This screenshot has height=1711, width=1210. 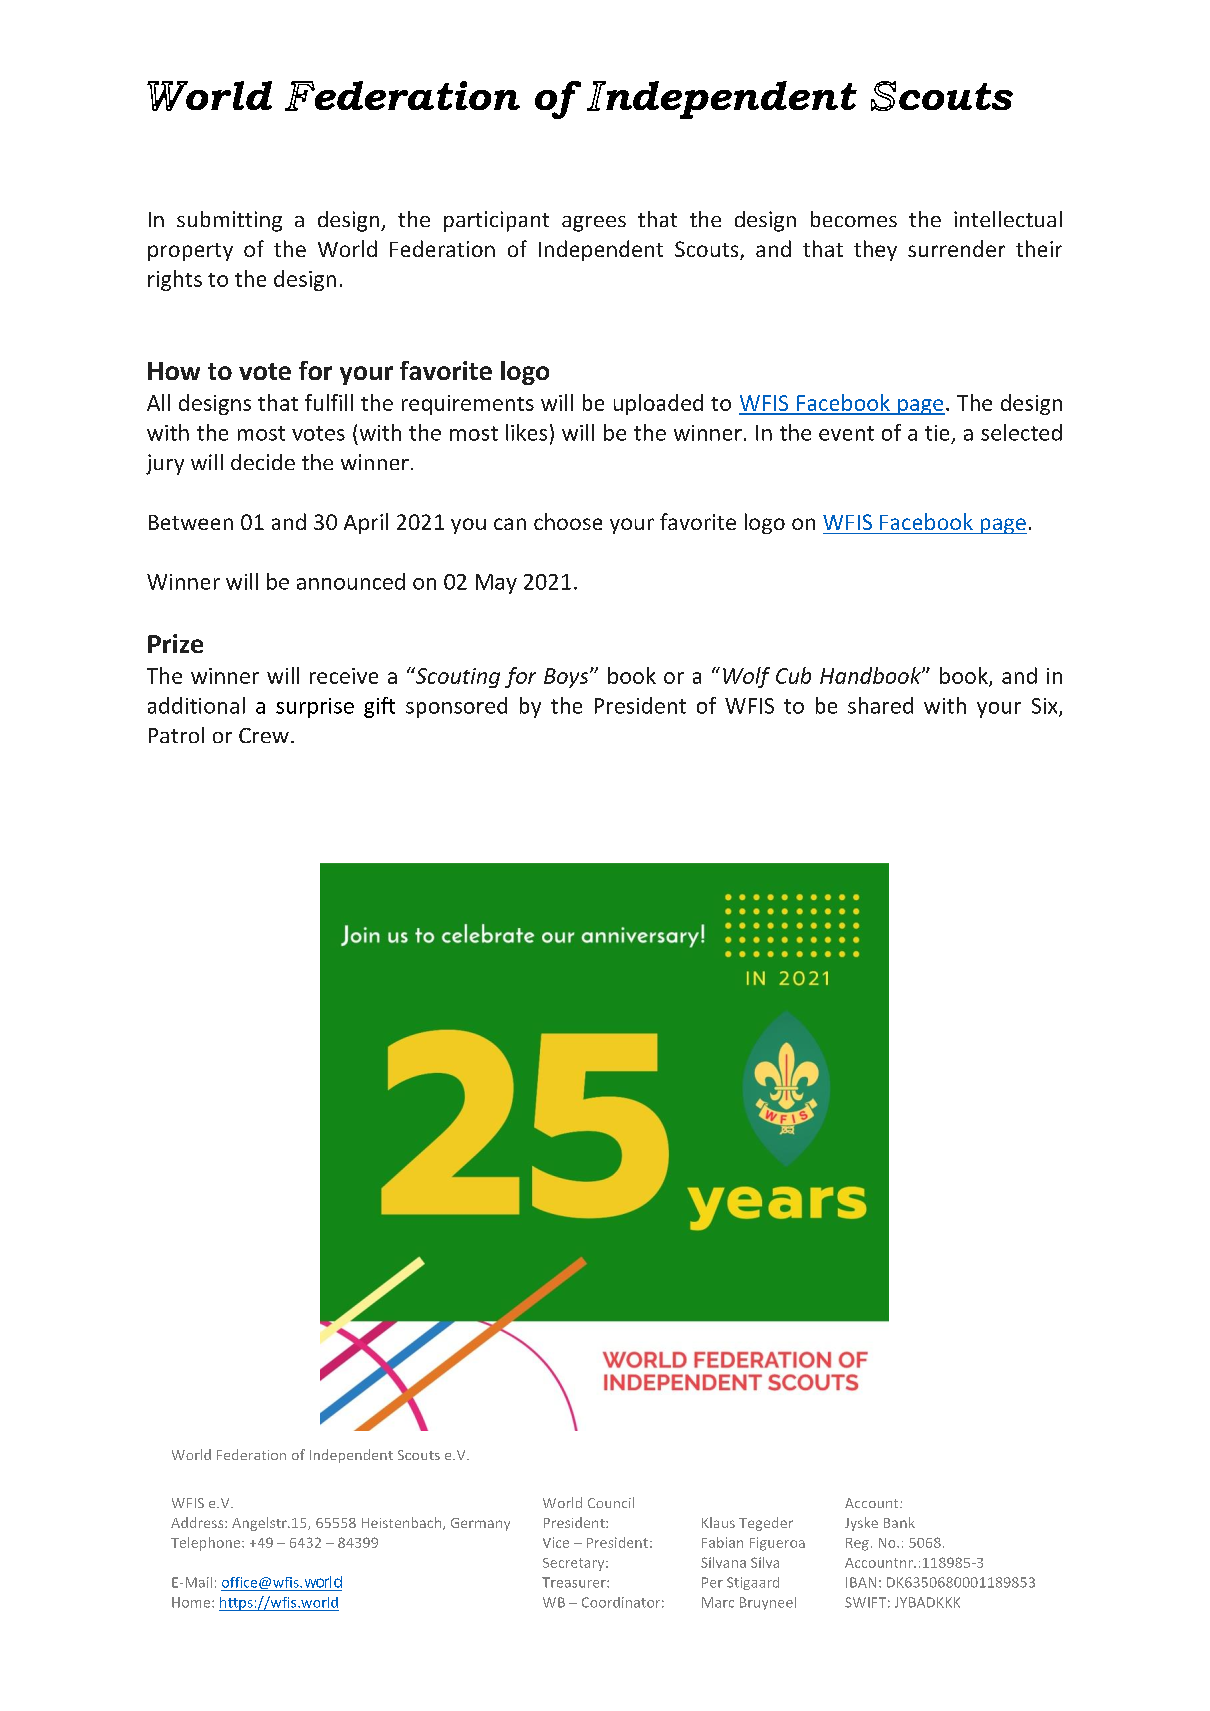 I want to click on shared, so click(x=880, y=705).
